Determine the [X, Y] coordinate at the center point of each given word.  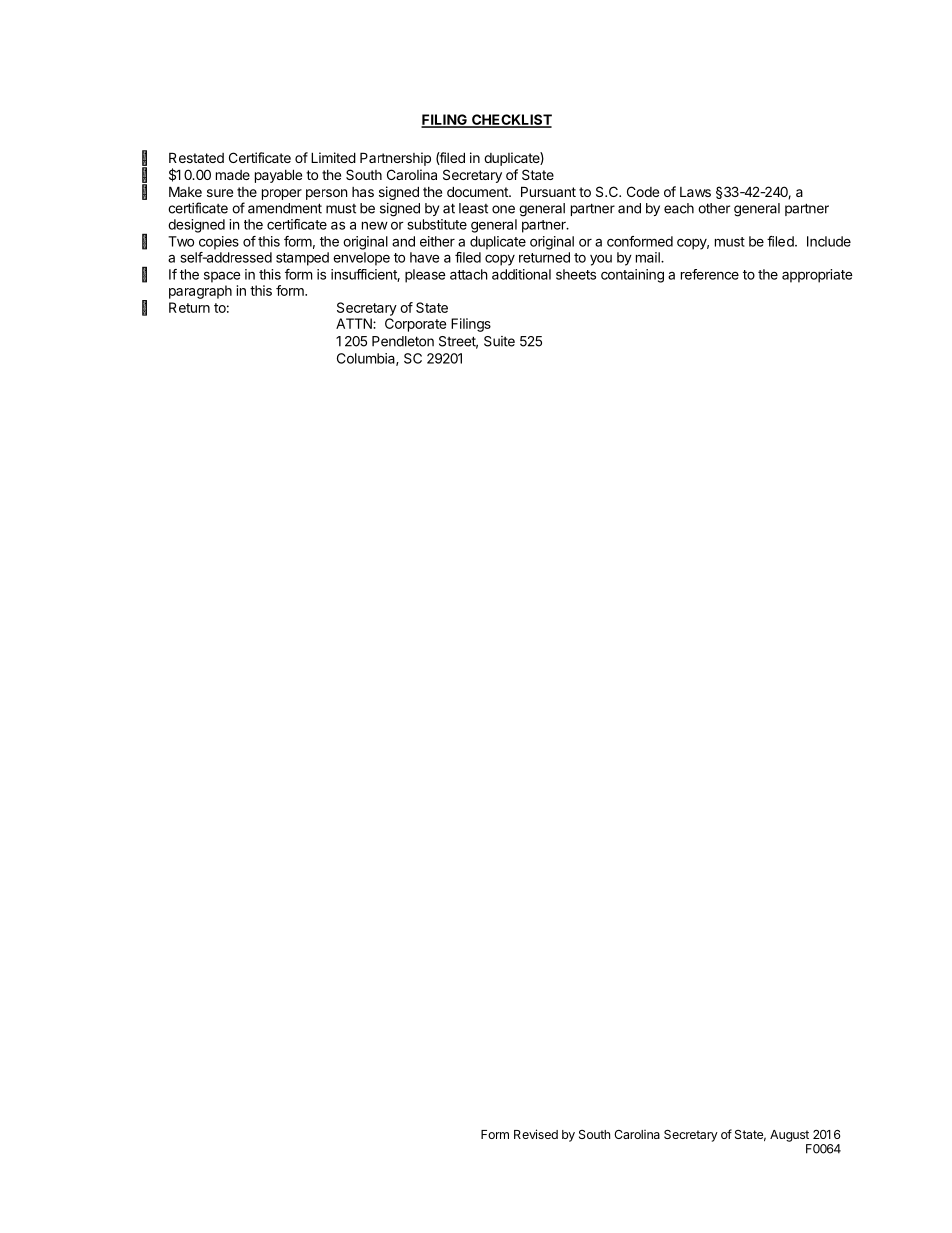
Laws [695, 192]
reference [710, 274]
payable [278, 176]
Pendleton [403, 341]
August [789, 1136]
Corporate [415, 325]
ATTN [355, 323]
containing [632, 276]
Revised [536, 1134]
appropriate [817, 276]
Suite [499, 341]
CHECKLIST [511, 121]
